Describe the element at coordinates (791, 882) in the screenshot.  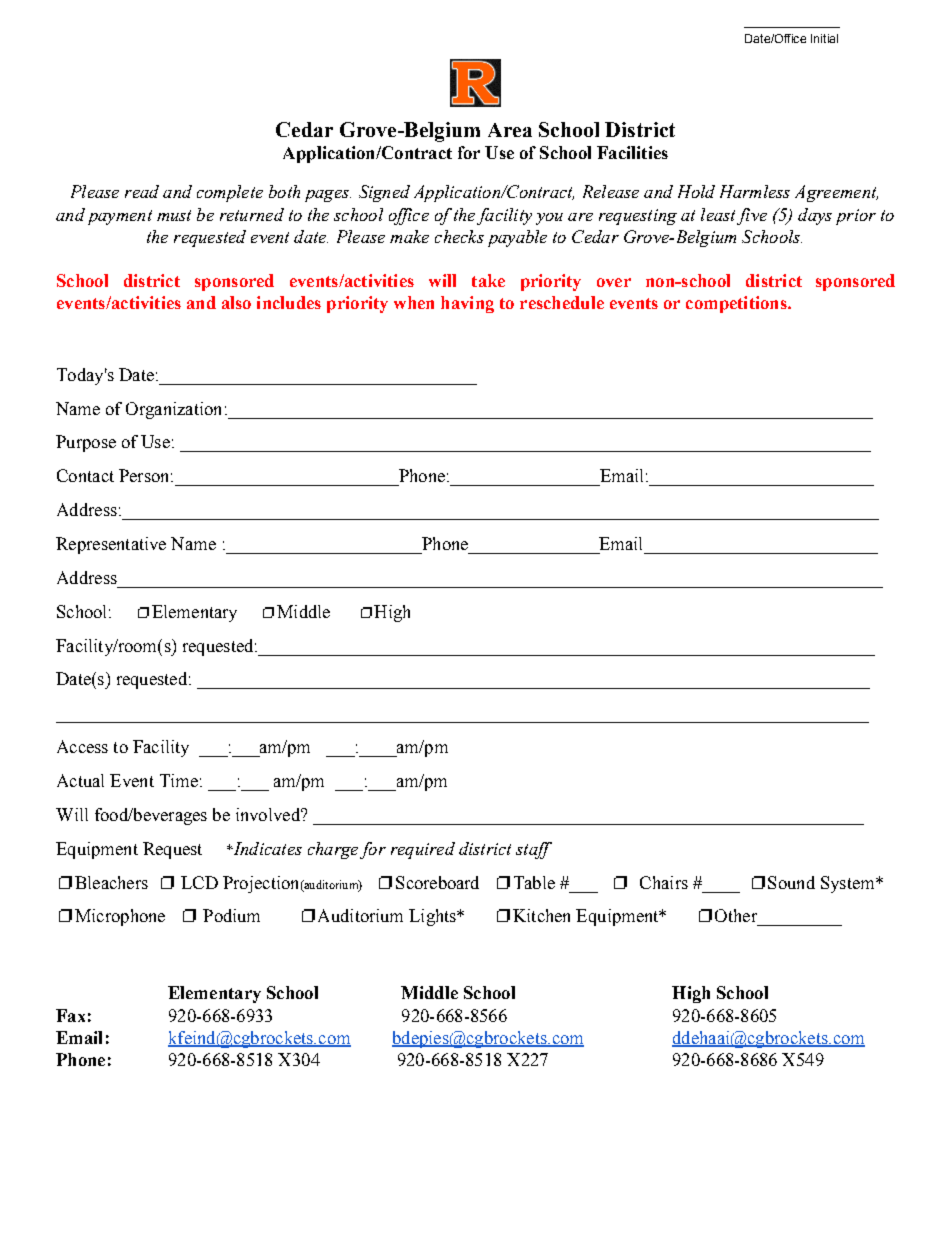
I see `Sound` at that location.
